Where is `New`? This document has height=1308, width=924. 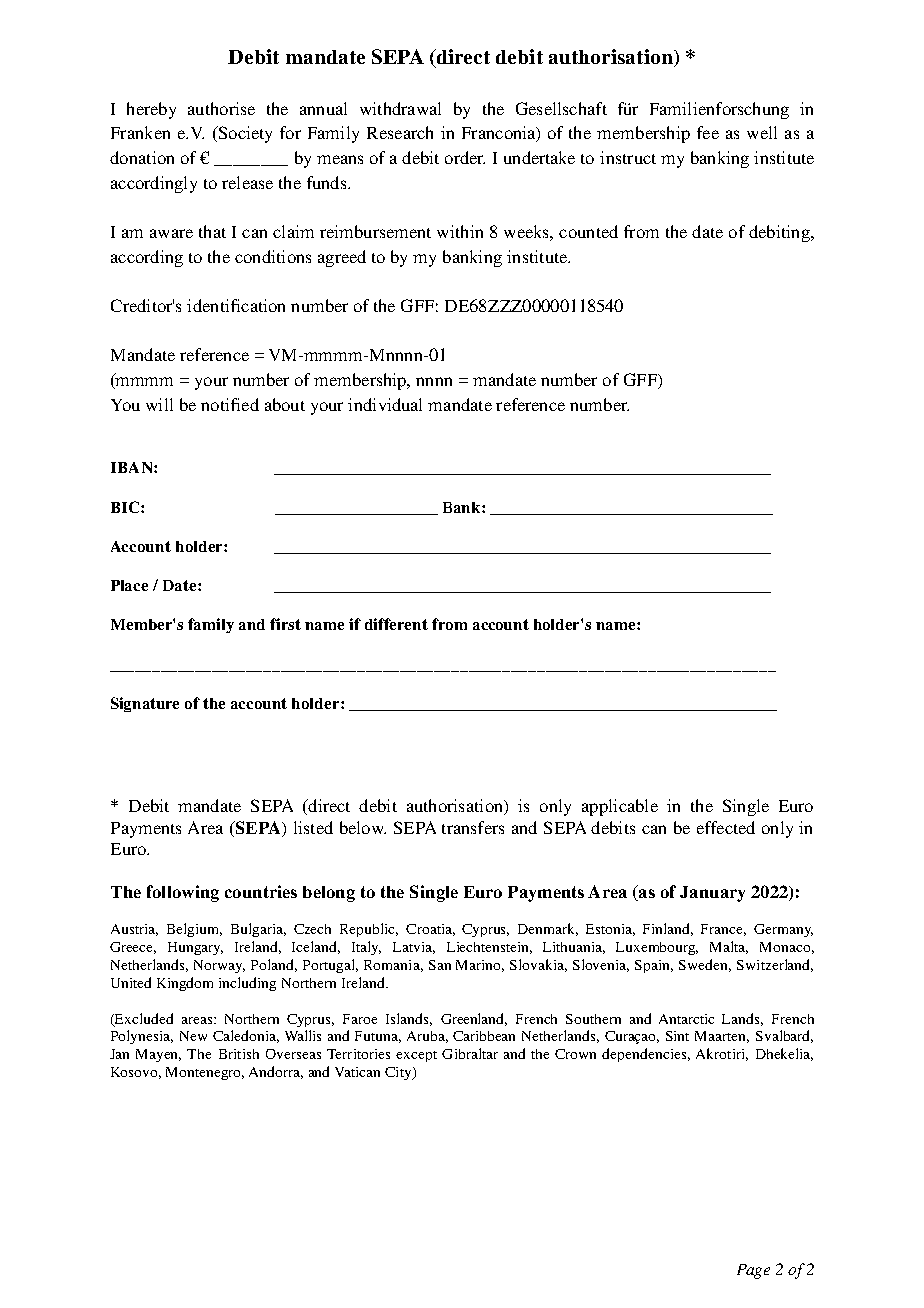 New is located at coordinates (193, 1036).
